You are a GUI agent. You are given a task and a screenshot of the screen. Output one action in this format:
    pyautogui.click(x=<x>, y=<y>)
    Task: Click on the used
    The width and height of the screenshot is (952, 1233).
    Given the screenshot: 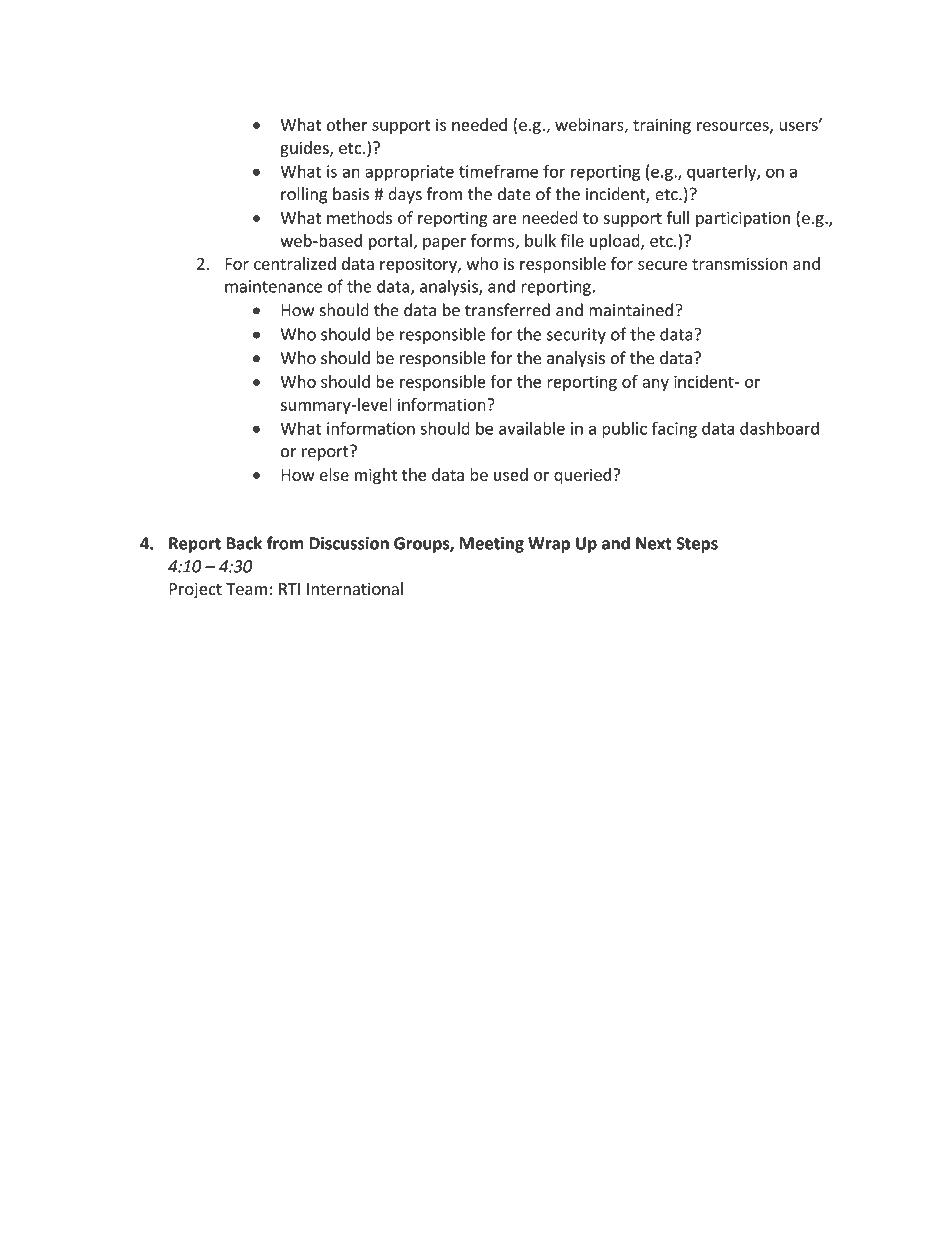 What is the action you would take?
    pyautogui.click(x=511, y=474)
